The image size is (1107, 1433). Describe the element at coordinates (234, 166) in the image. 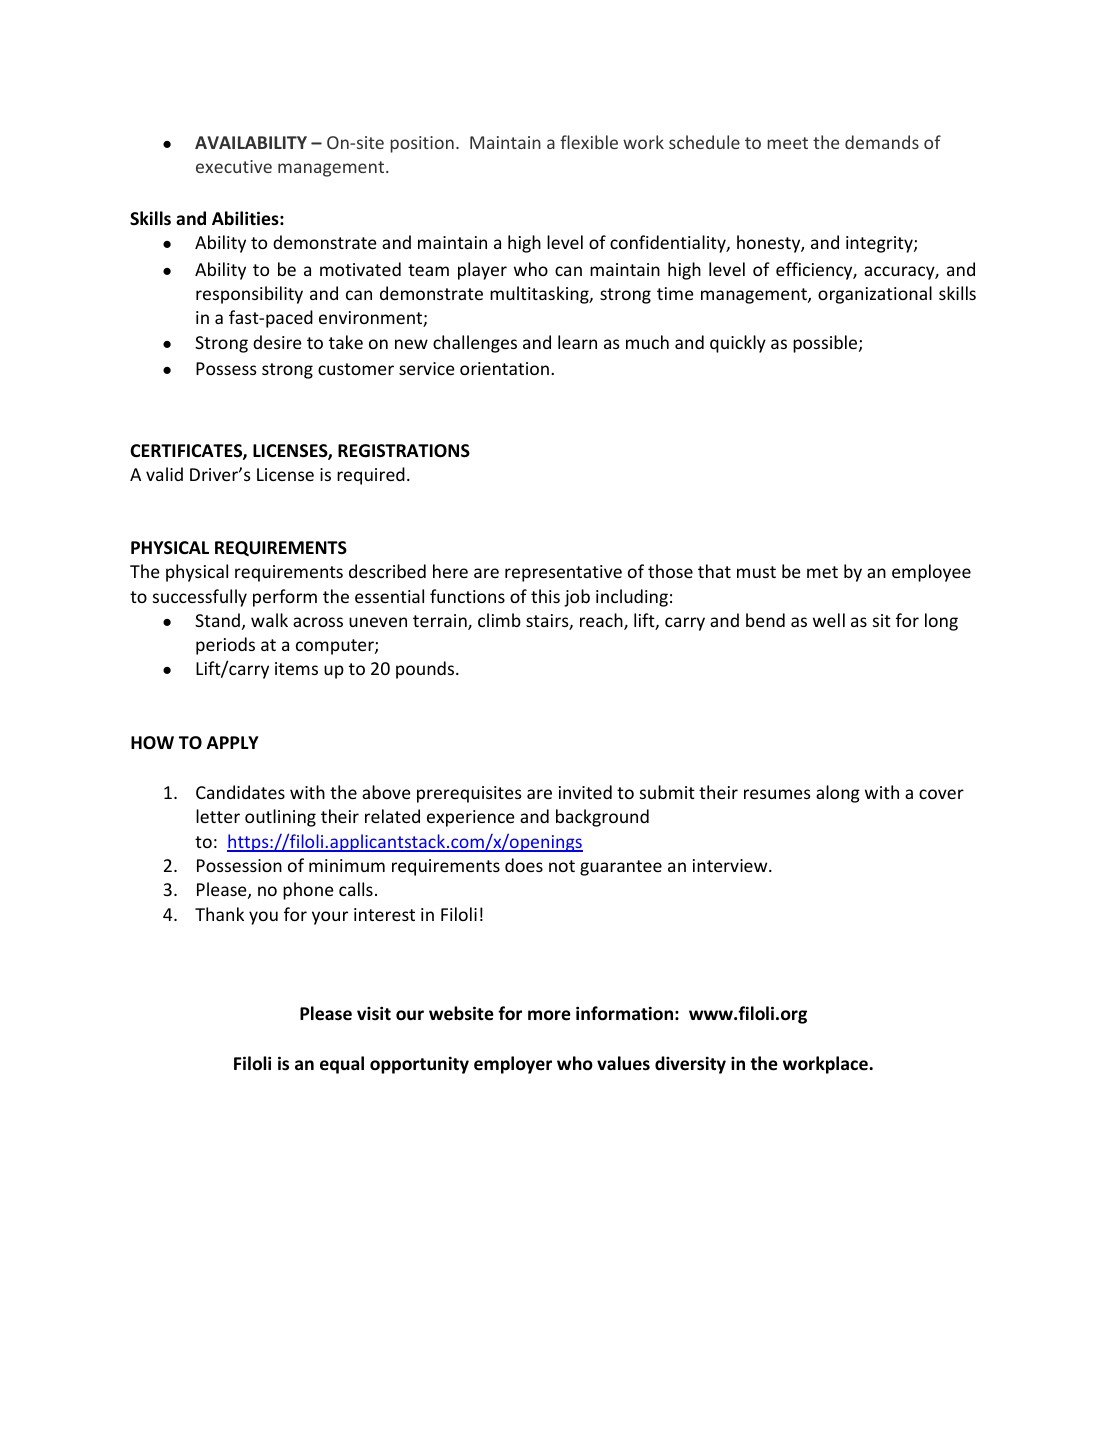

I see `executive` at that location.
